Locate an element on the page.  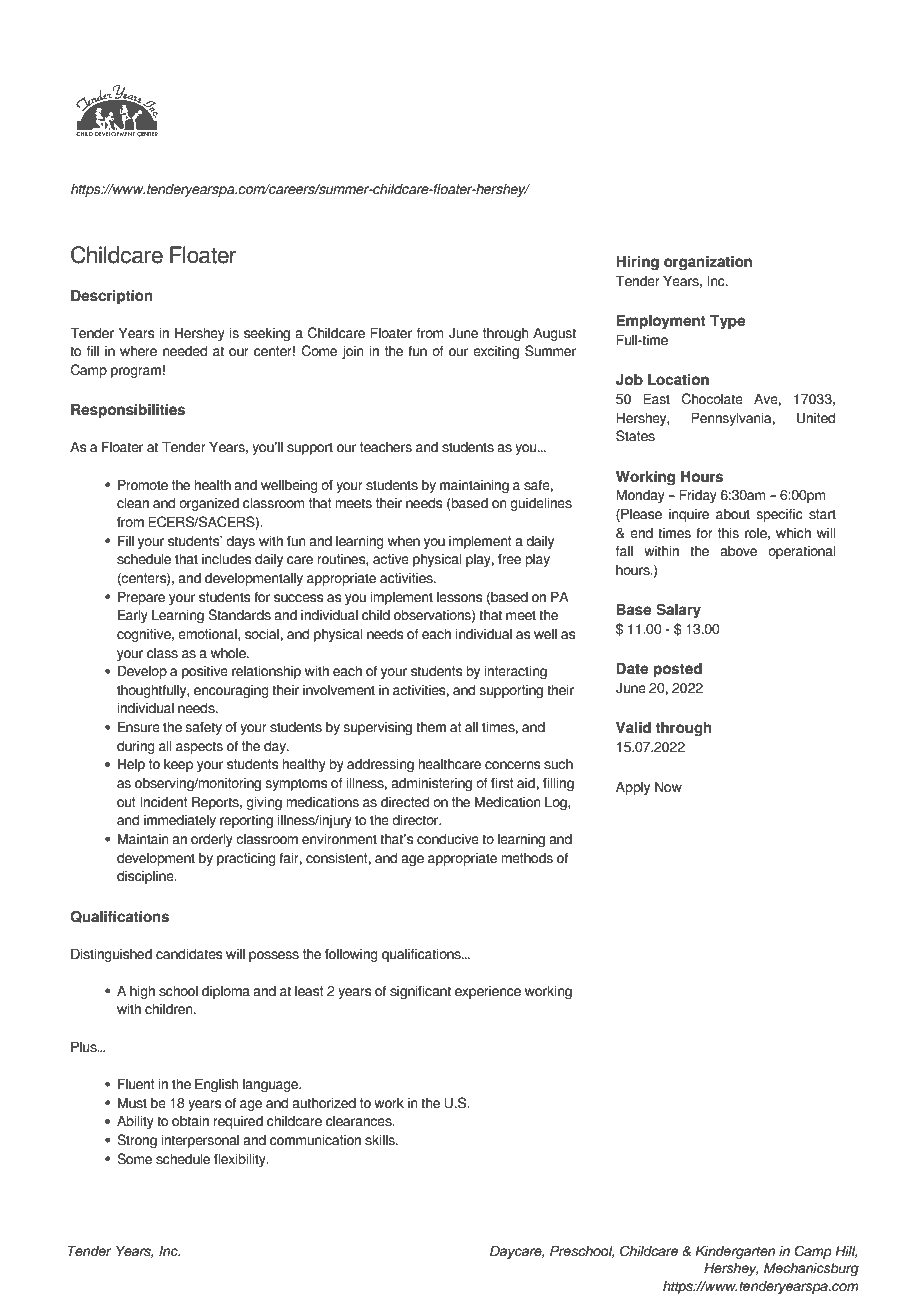
exciting is located at coordinates (496, 352).
